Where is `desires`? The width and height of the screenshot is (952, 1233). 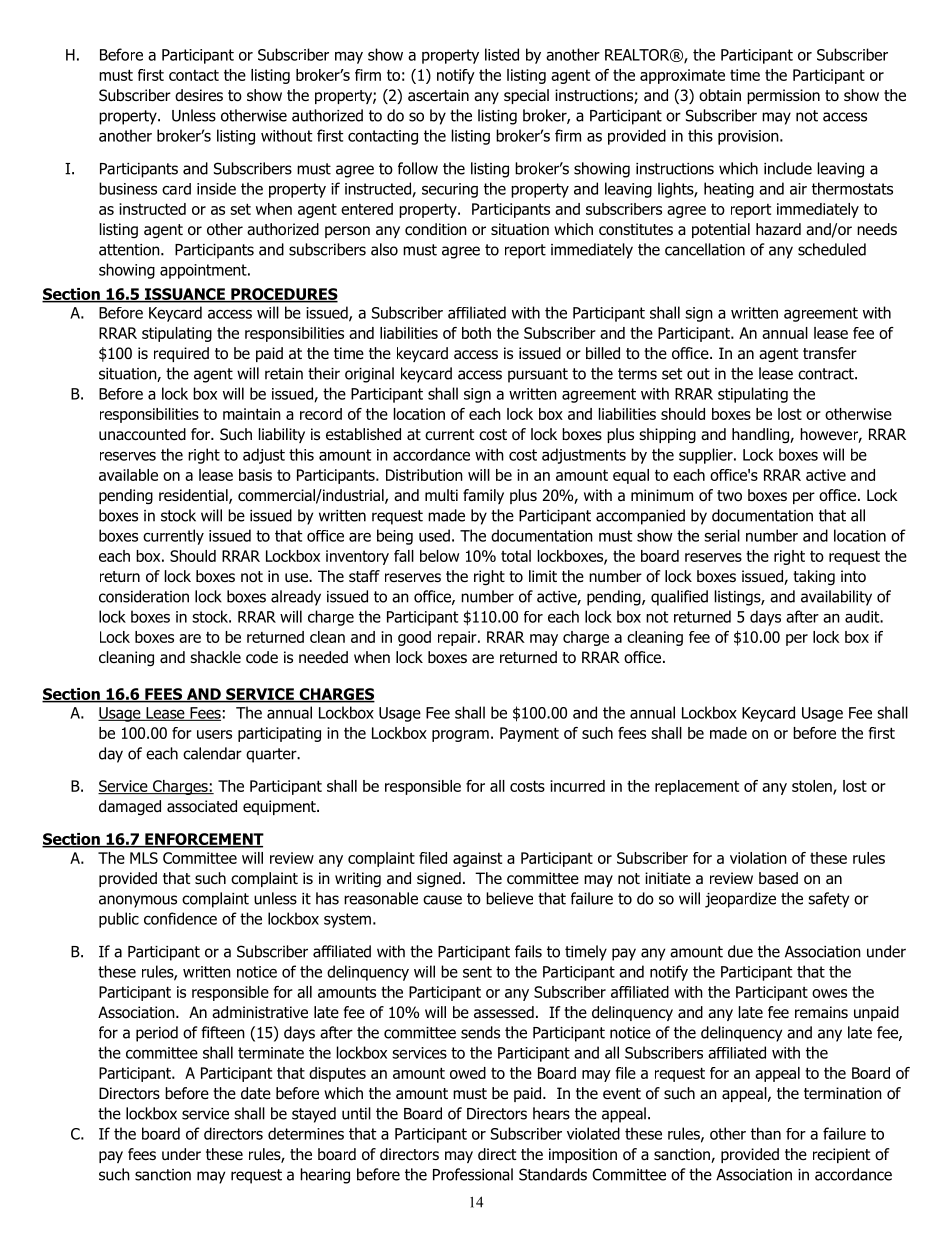 desires is located at coordinates (199, 95).
